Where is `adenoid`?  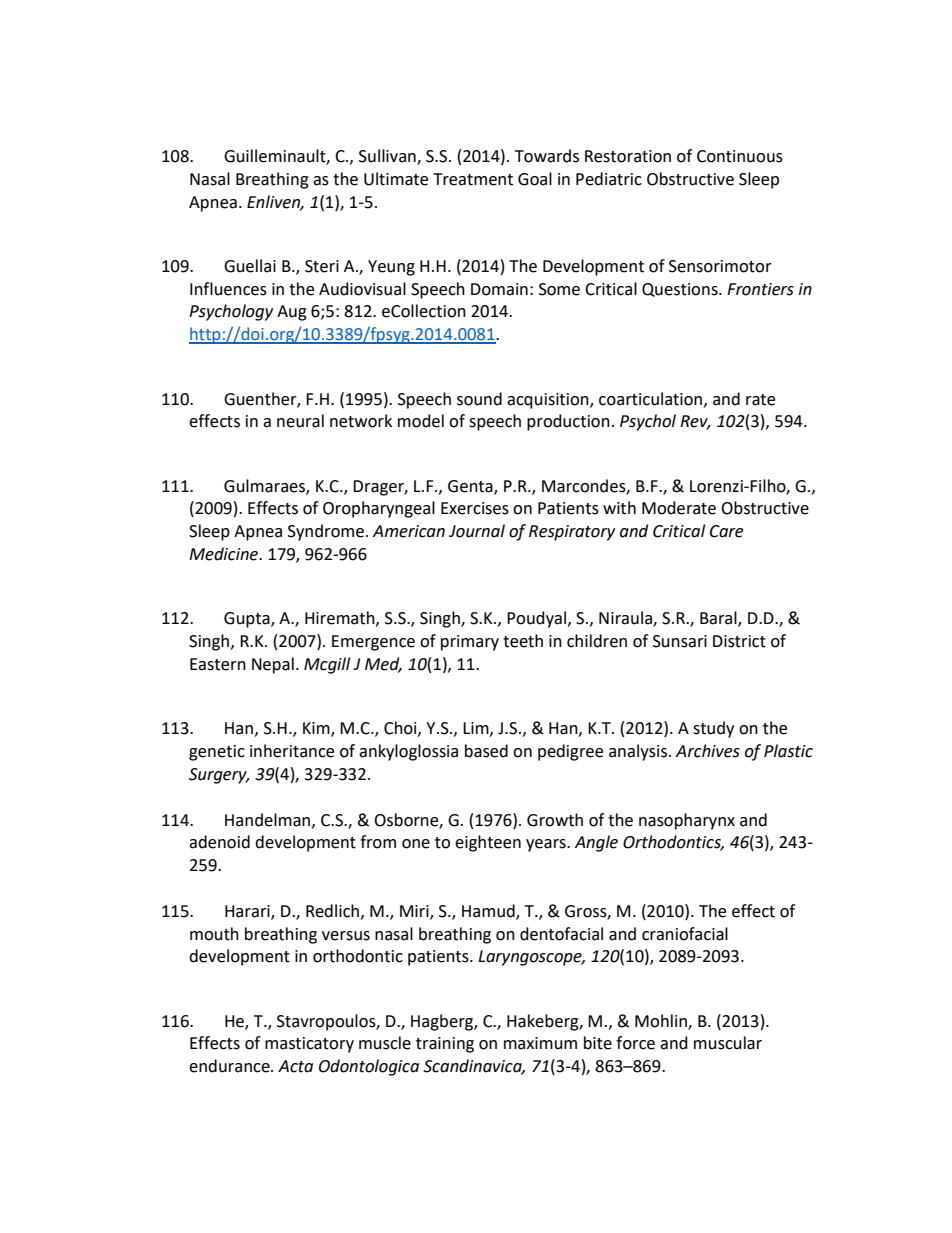
adenoid is located at coordinates (219, 842).
